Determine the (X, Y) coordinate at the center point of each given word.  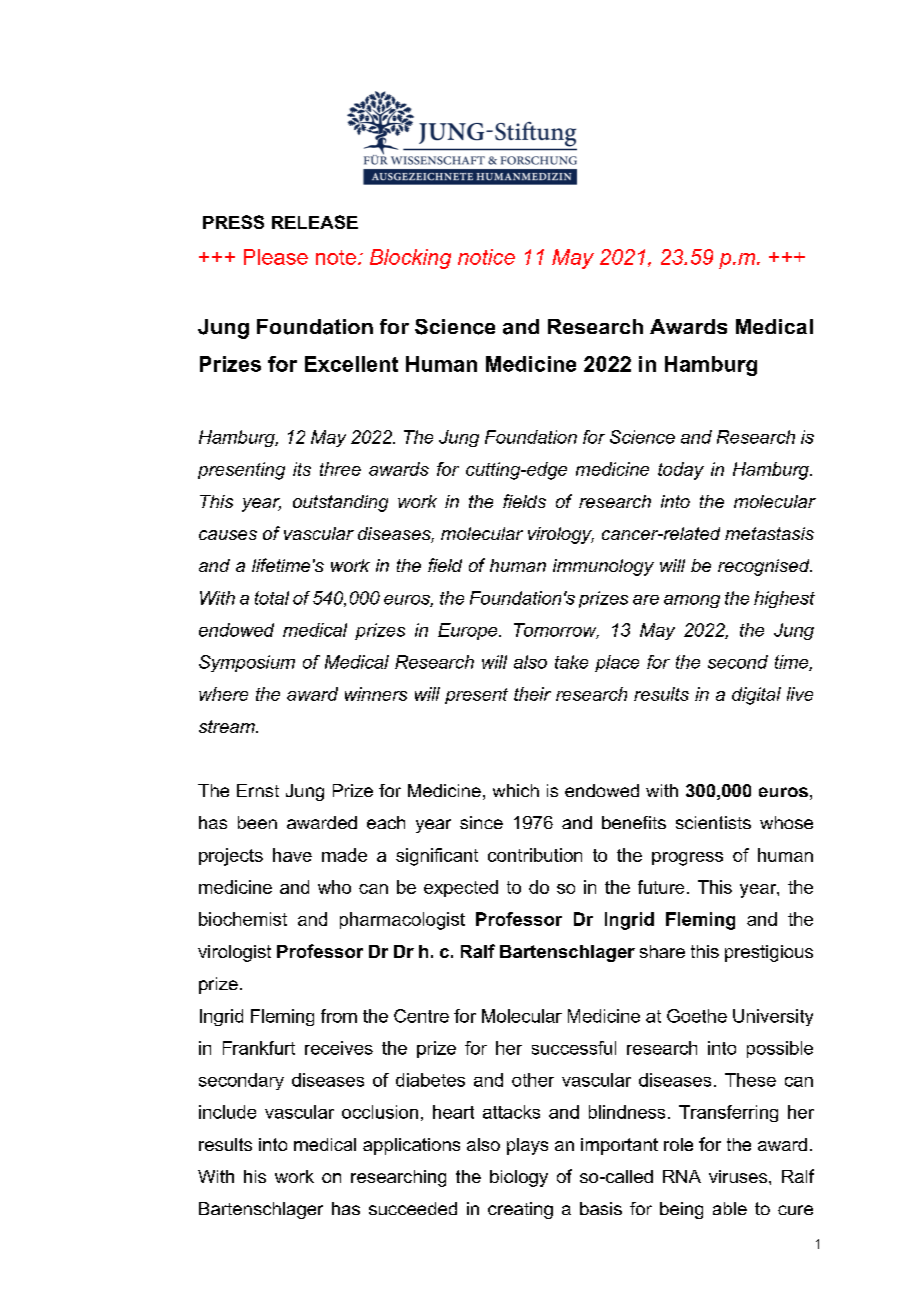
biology (519, 1178)
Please (276, 257)
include (227, 1112)
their (532, 694)
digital (756, 696)
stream (228, 726)
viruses (739, 1176)
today (681, 471)
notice (486, 257)
